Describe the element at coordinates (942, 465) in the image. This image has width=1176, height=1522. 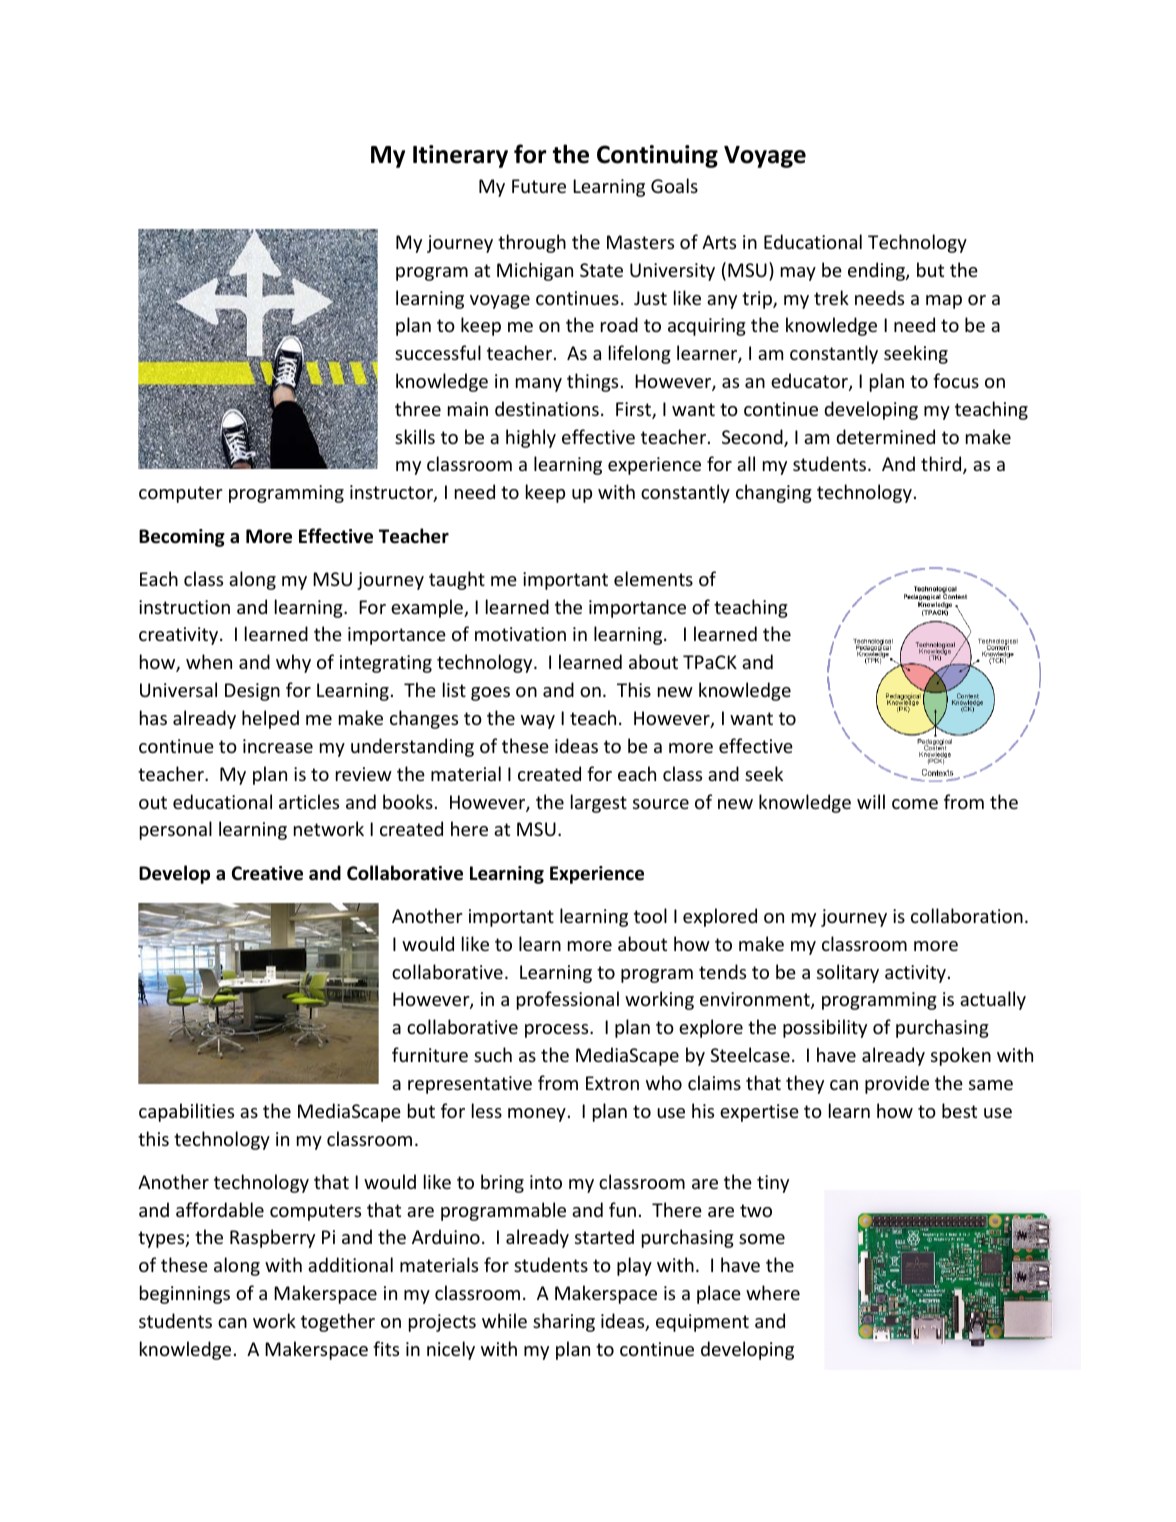
I see `third` at that location.
